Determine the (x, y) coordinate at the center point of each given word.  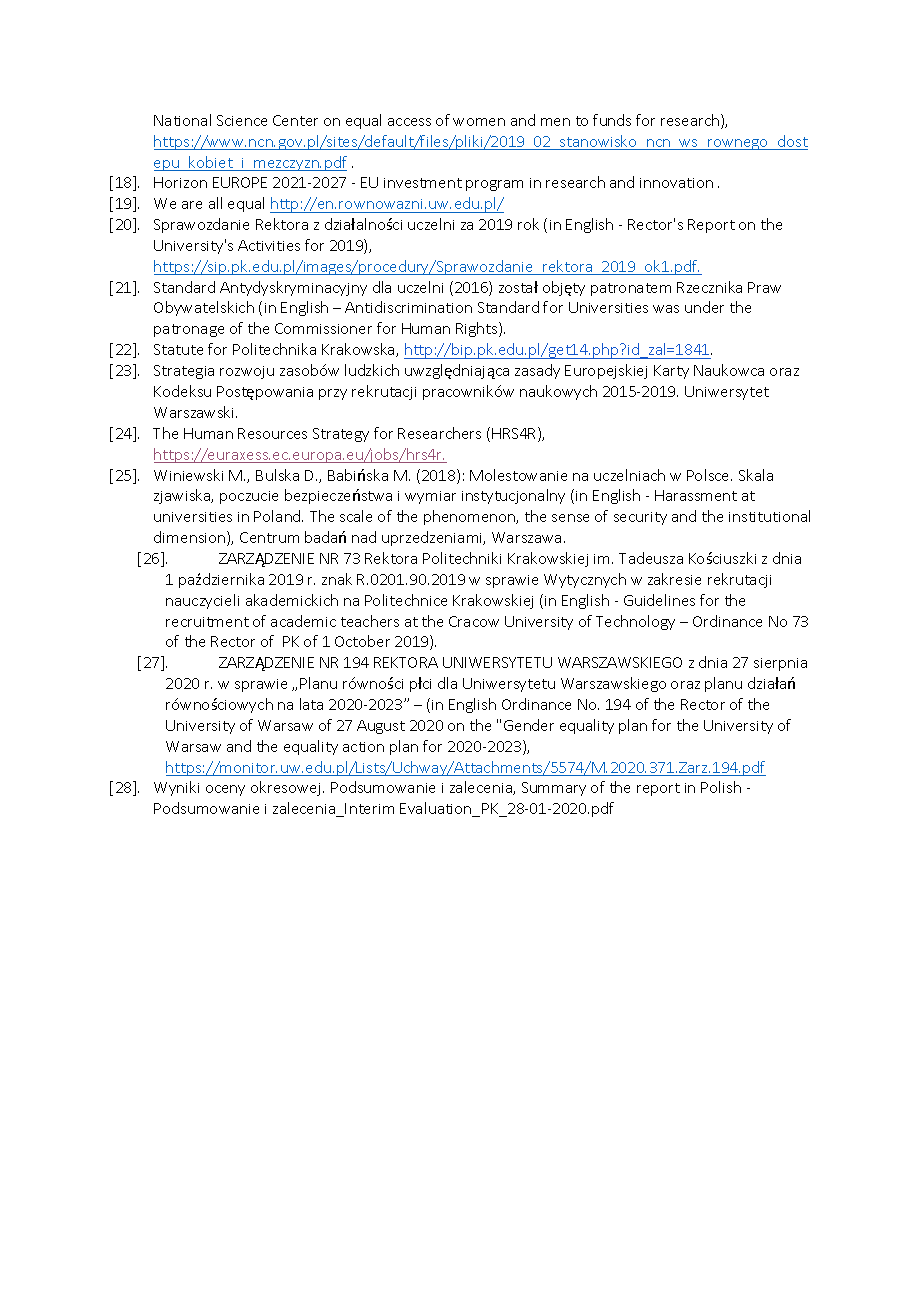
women (479, 122)
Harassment (696, 495)
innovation (676, 183)
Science (242, 120)
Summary (554, 789)
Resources (272, 433)
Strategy (341, 435)
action (363, 747)
